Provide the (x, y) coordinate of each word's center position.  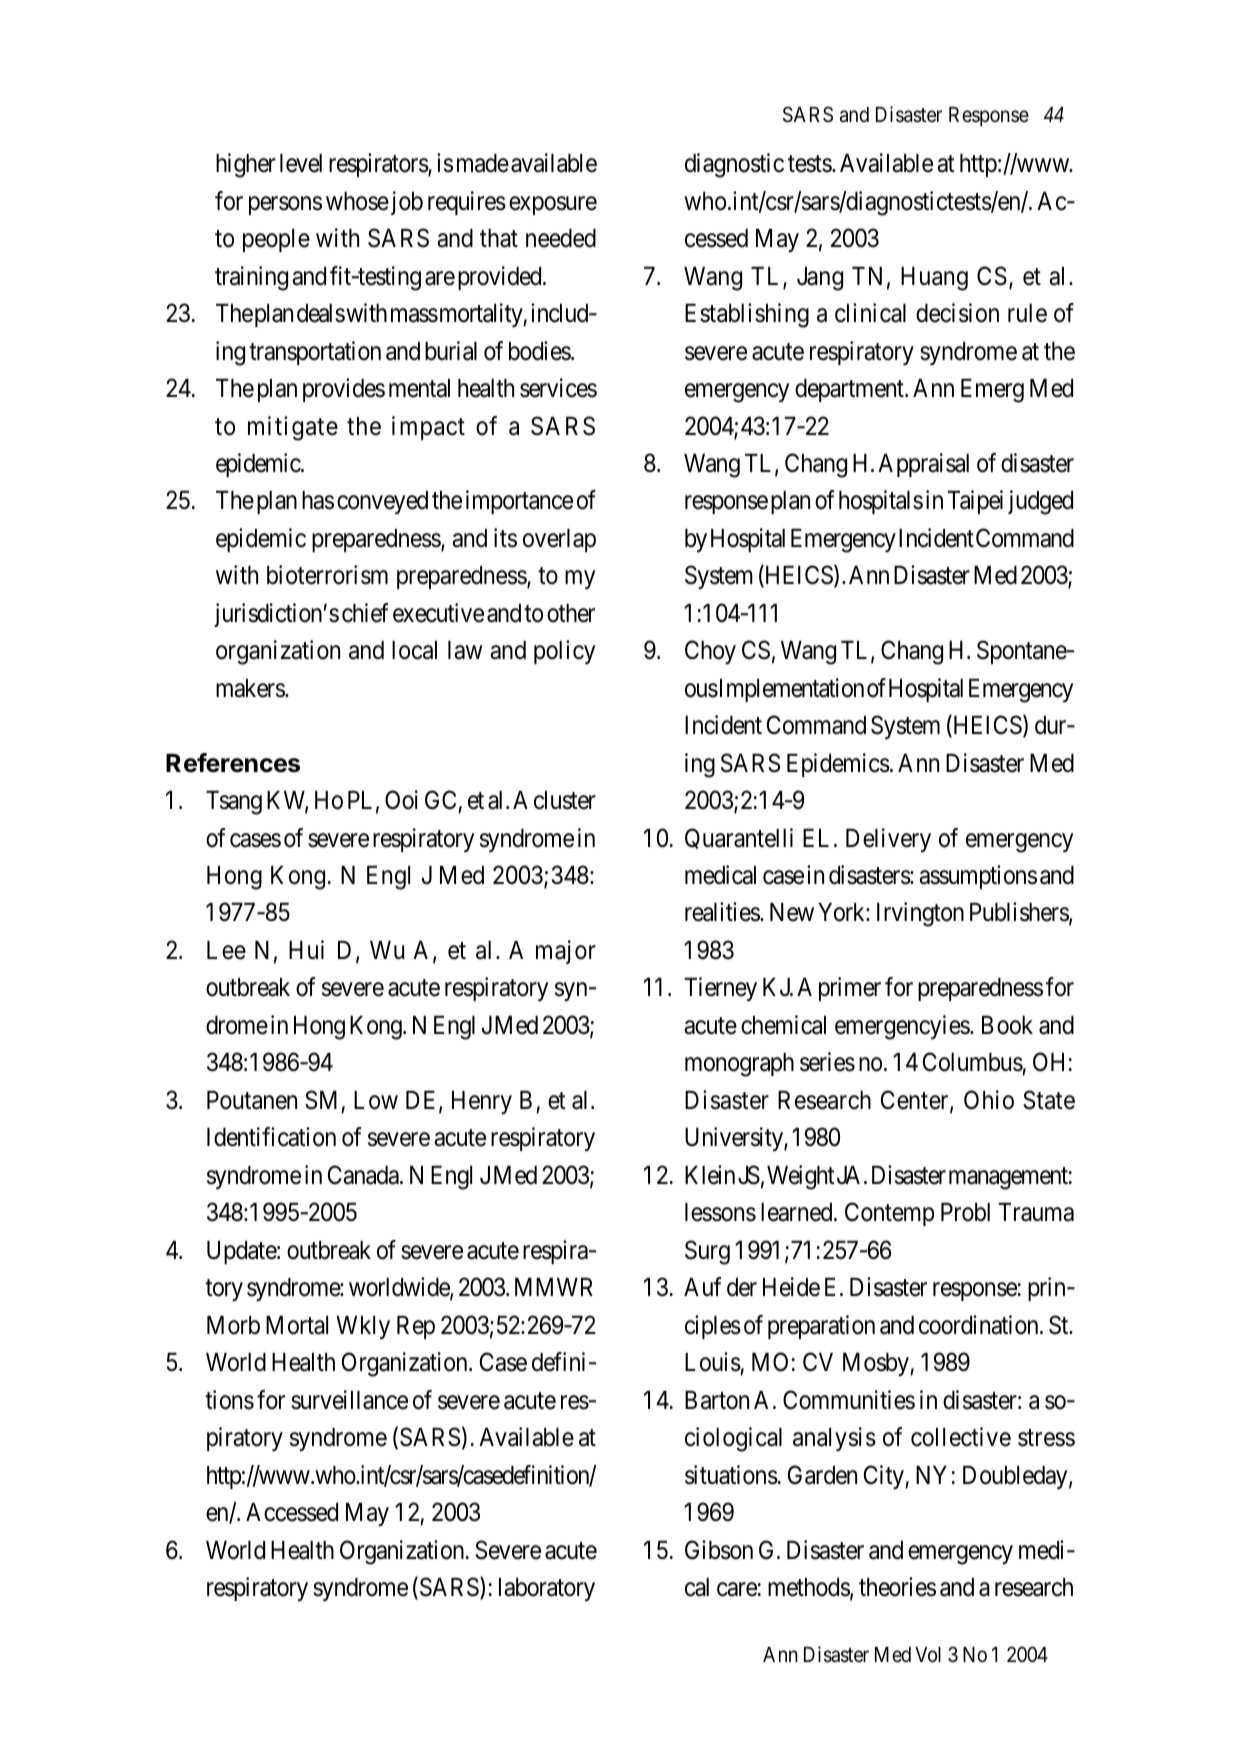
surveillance (349, 1400)
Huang (934, 279)
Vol (928, 1655)
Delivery (888, 840)
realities (723, 912)
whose (357, 201)
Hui (306, 949)
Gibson (719, 1550)
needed (561, 238)
